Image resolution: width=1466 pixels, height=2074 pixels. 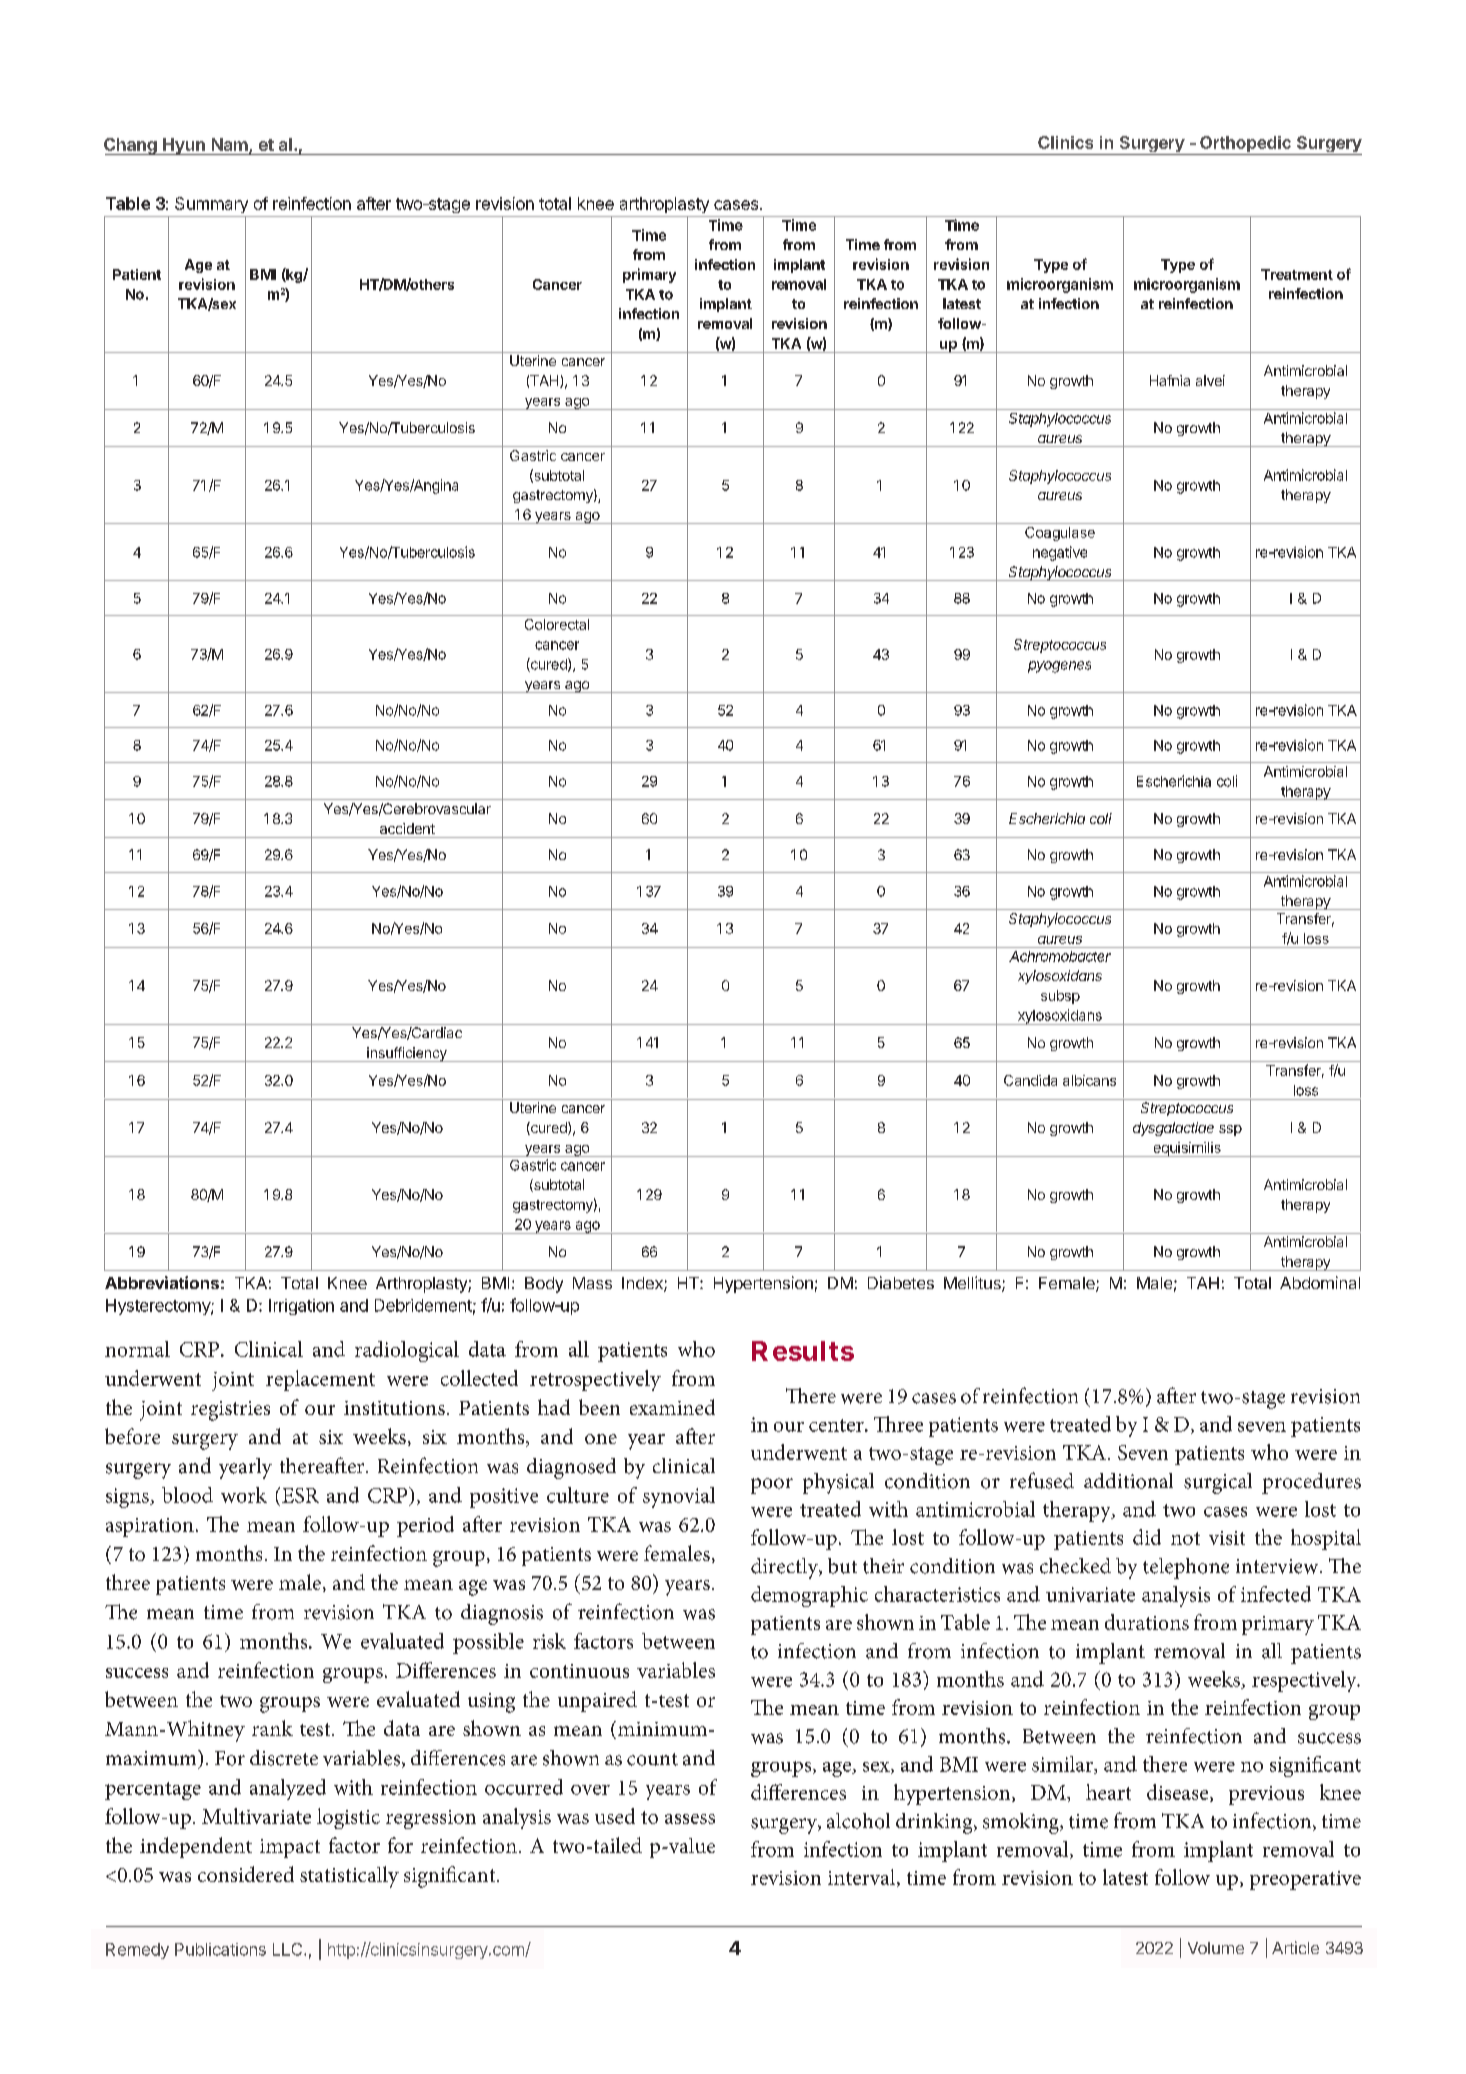 I want to click on Orthopedic, so click(x=1245, y=145).
